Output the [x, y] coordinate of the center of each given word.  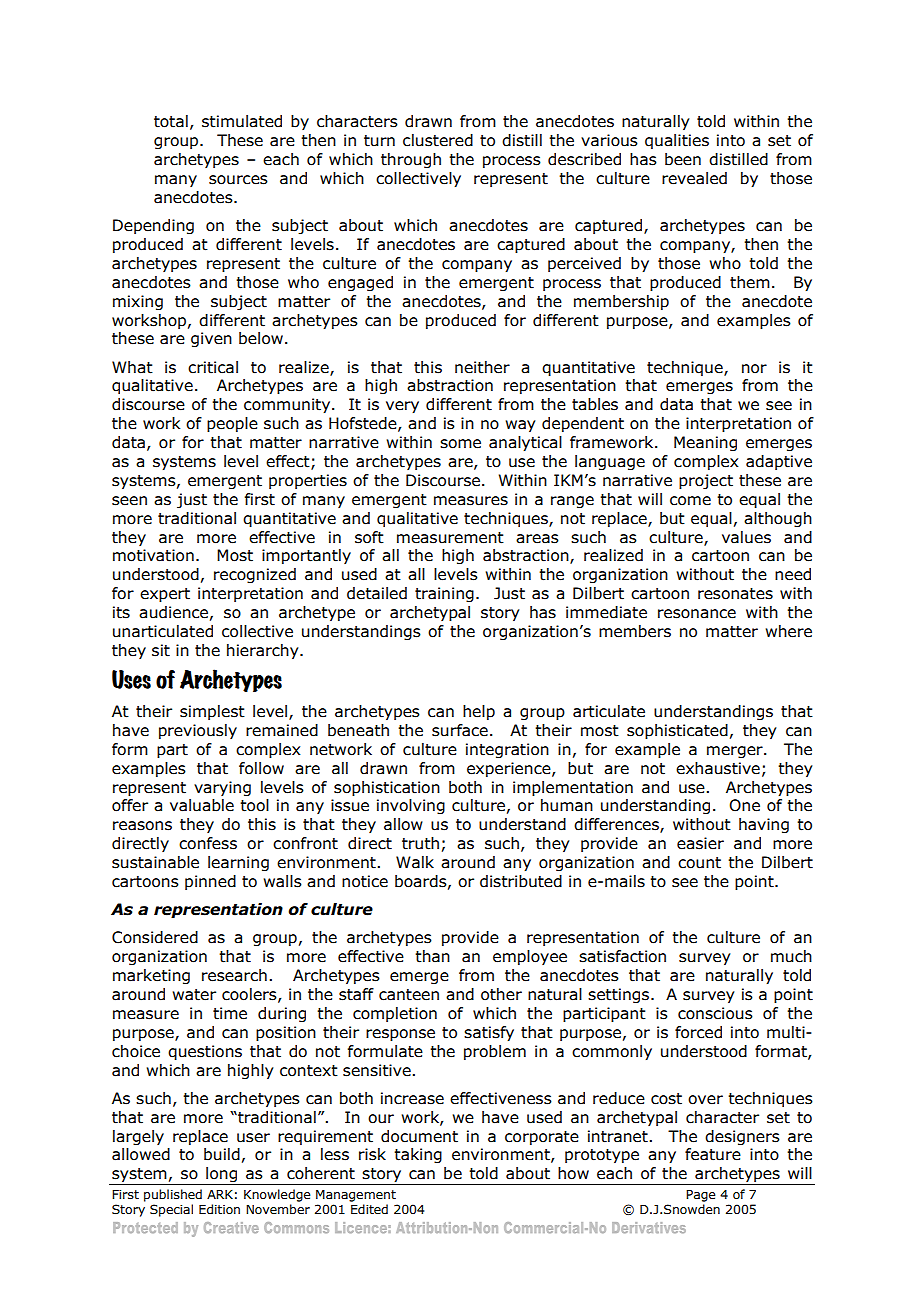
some [460, 444]
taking [418, 1155]
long [221, 1176]
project [706, 481]
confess [208, 843]
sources [238, 180]
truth [420, 843]
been [683, 159]
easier [700, 843]
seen [129, 501]
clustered [438, 140]
